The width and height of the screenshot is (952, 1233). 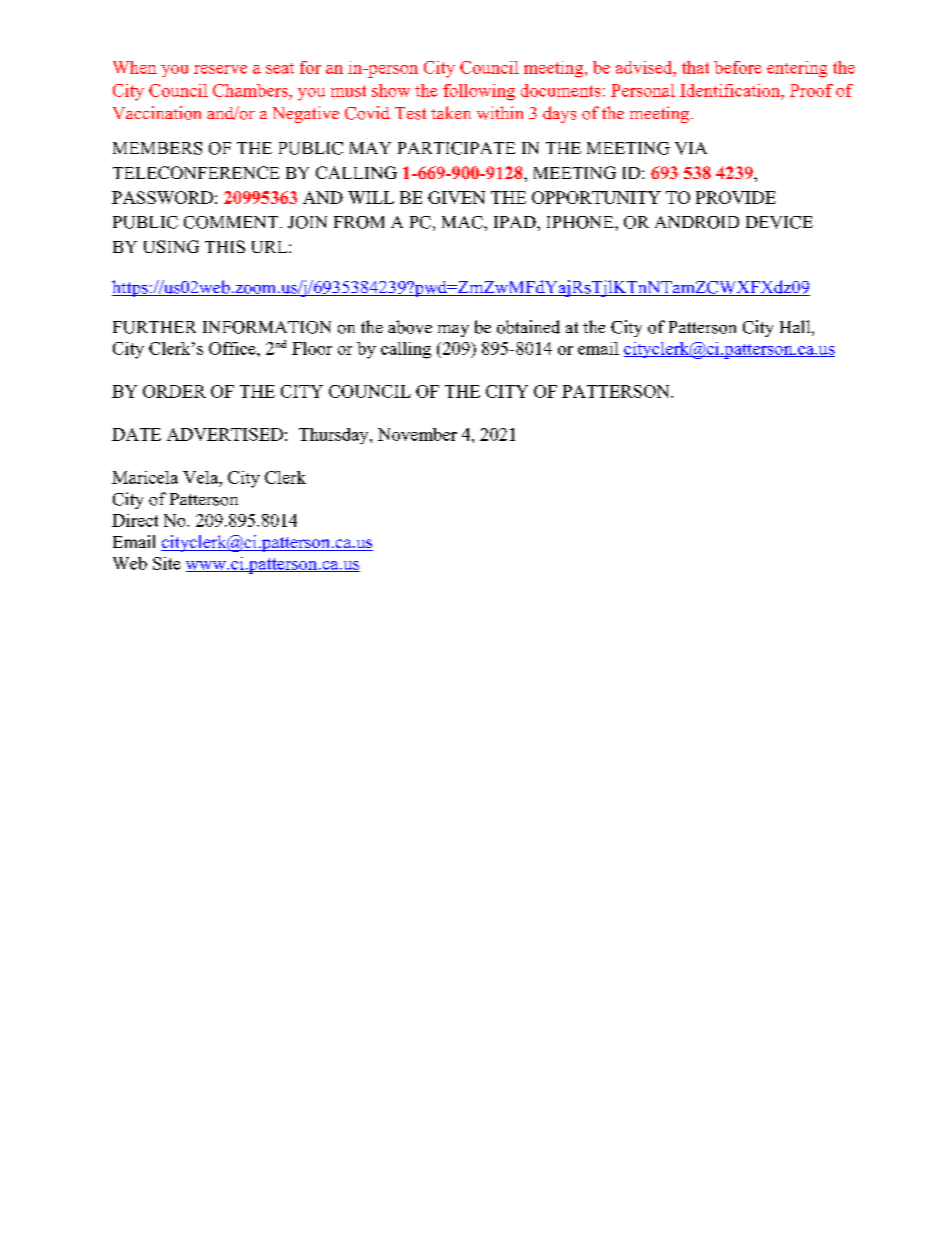 What do you see at coordinates (335, 436) in the screenshot?
I see `Thursday` at bounding box center [335, 436].
